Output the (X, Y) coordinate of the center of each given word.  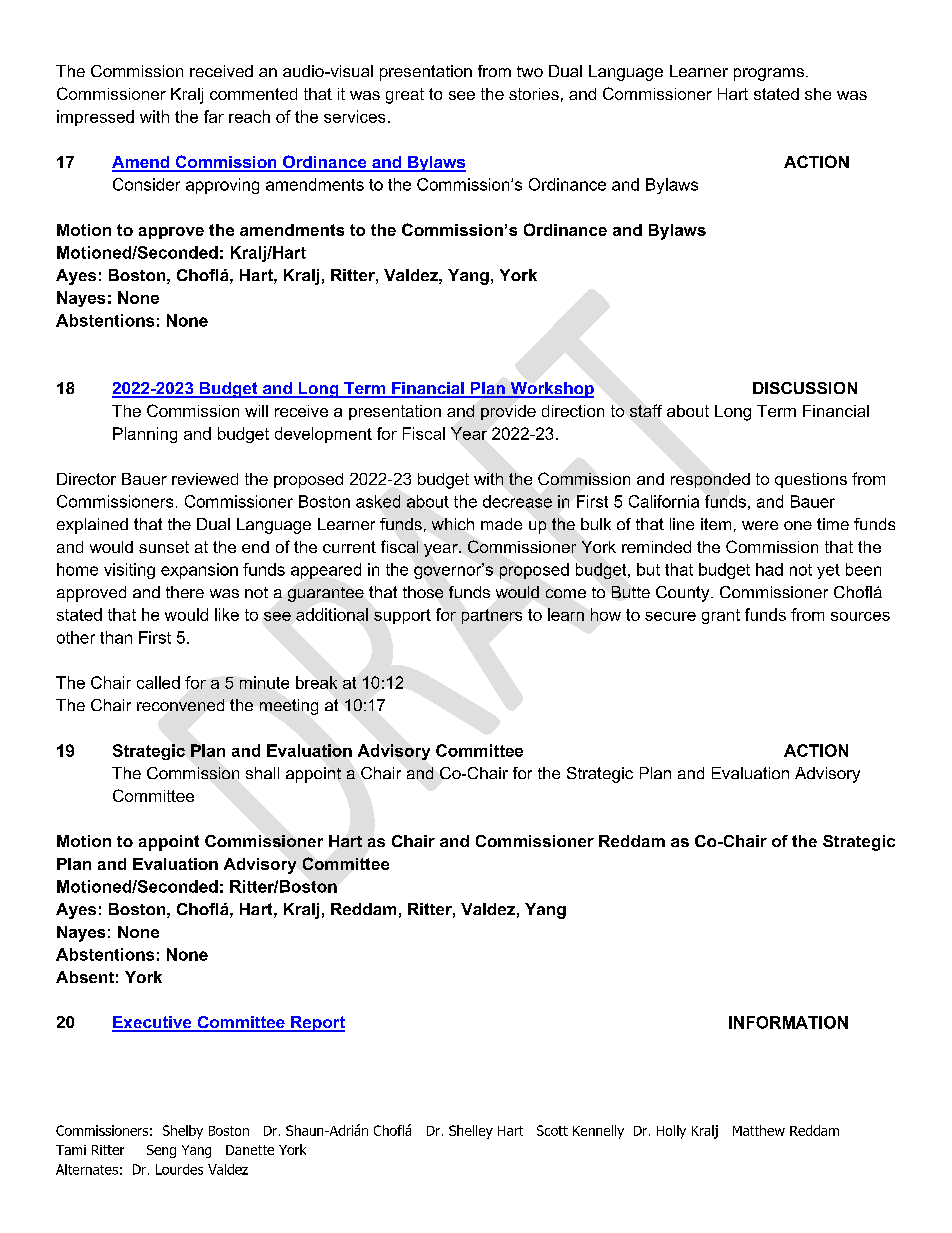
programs (770, 74)
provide (508, 412)
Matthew (759, 1130)
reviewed (205, 479)
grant (721, 616)
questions (811, 480)
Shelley (471, 1132)
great (405, 96)
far (214, 116)
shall (262, 773)
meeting (289, 707)
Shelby (183, 1132)
